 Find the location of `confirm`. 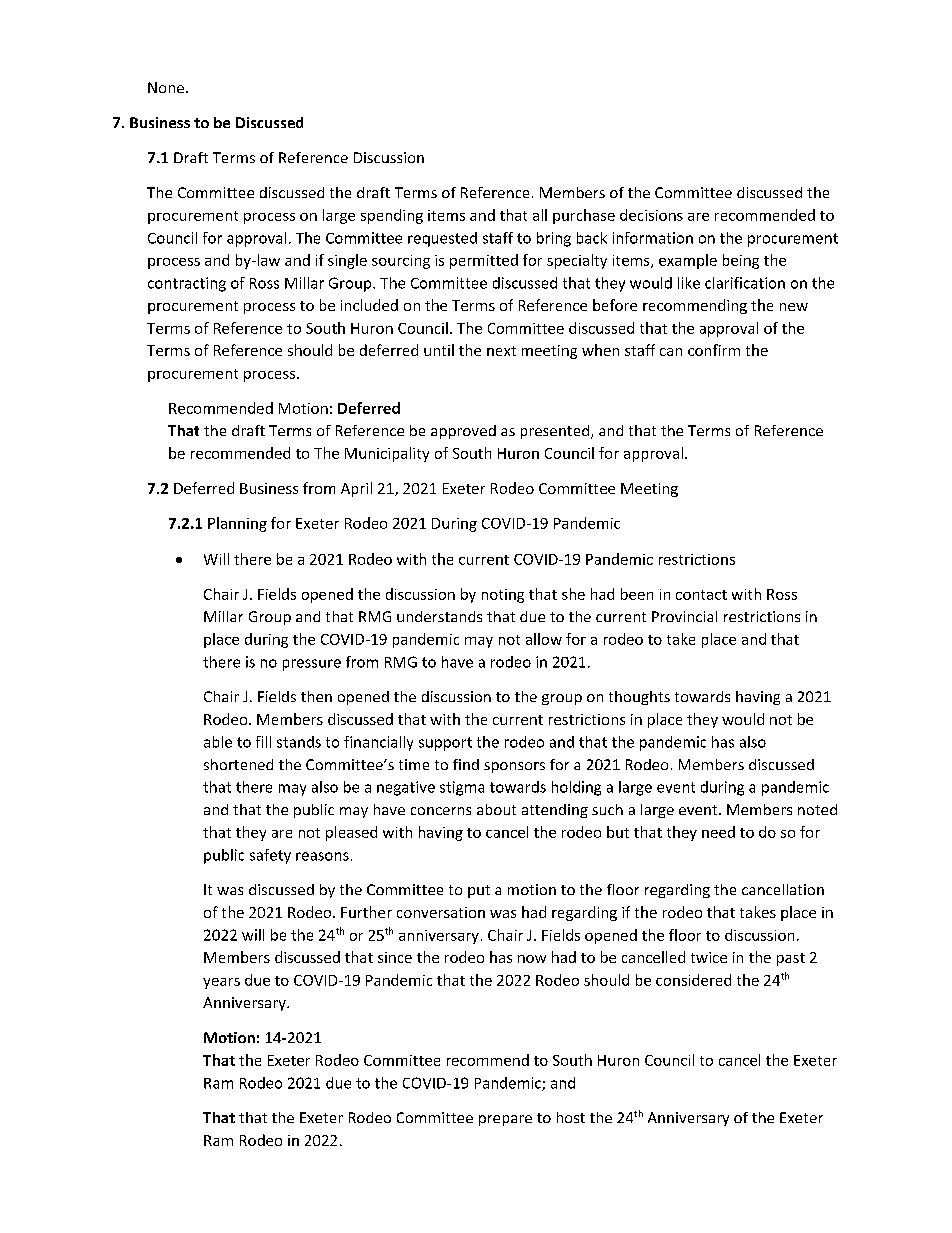

confirm is located at coordinates (714, 350).
